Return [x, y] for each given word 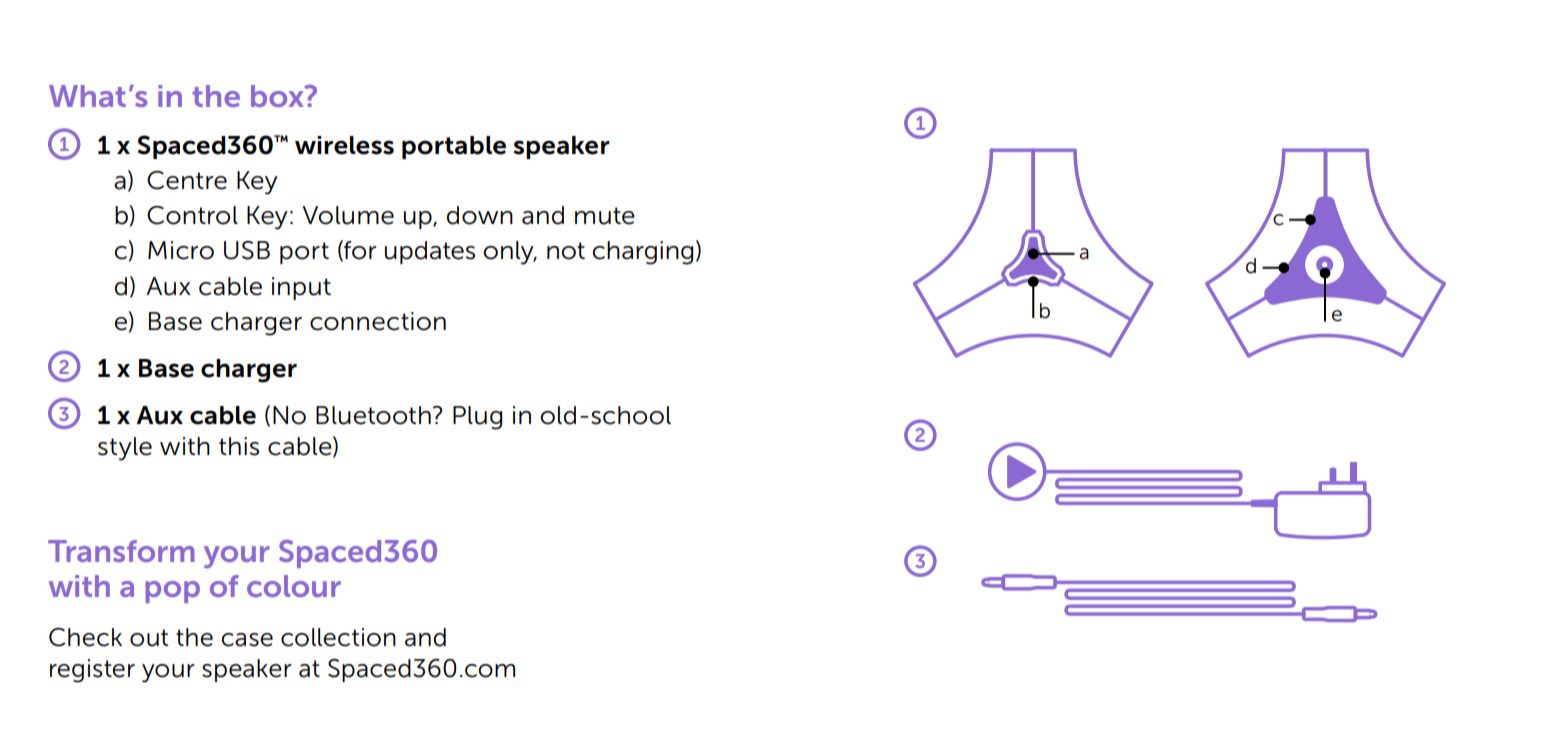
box [278, 96]
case [247, 640]
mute [605, 216]
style [125, 449]
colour [294, 586]
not [566, 251]
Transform [121, 551]
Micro [181, 250]
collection [338, 637]
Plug [477, 418]
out [149, 638]
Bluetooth [373, 415]
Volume [348, 215]
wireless [344, 145]
